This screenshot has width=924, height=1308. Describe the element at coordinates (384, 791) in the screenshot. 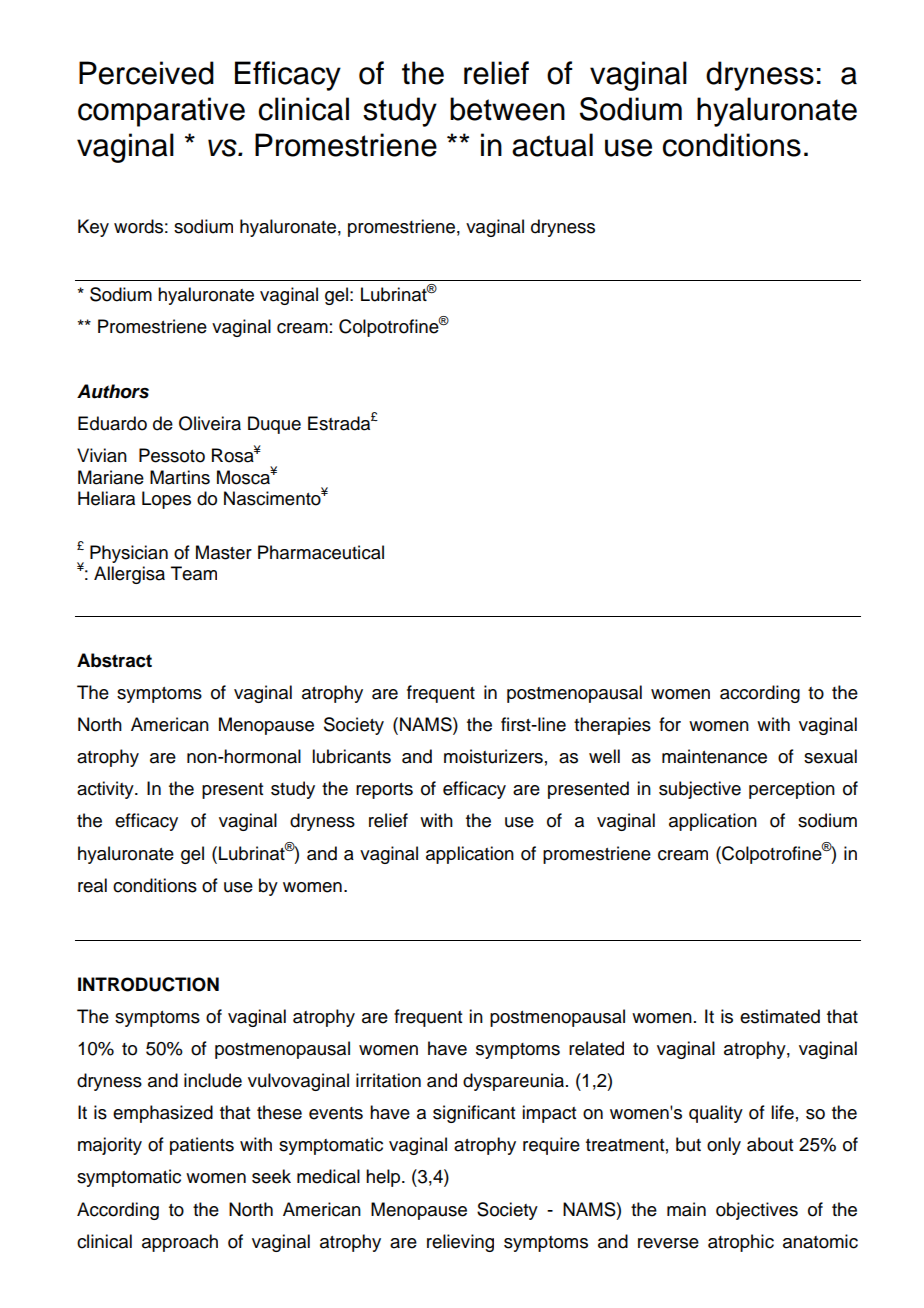

I see `reports` at that location.
